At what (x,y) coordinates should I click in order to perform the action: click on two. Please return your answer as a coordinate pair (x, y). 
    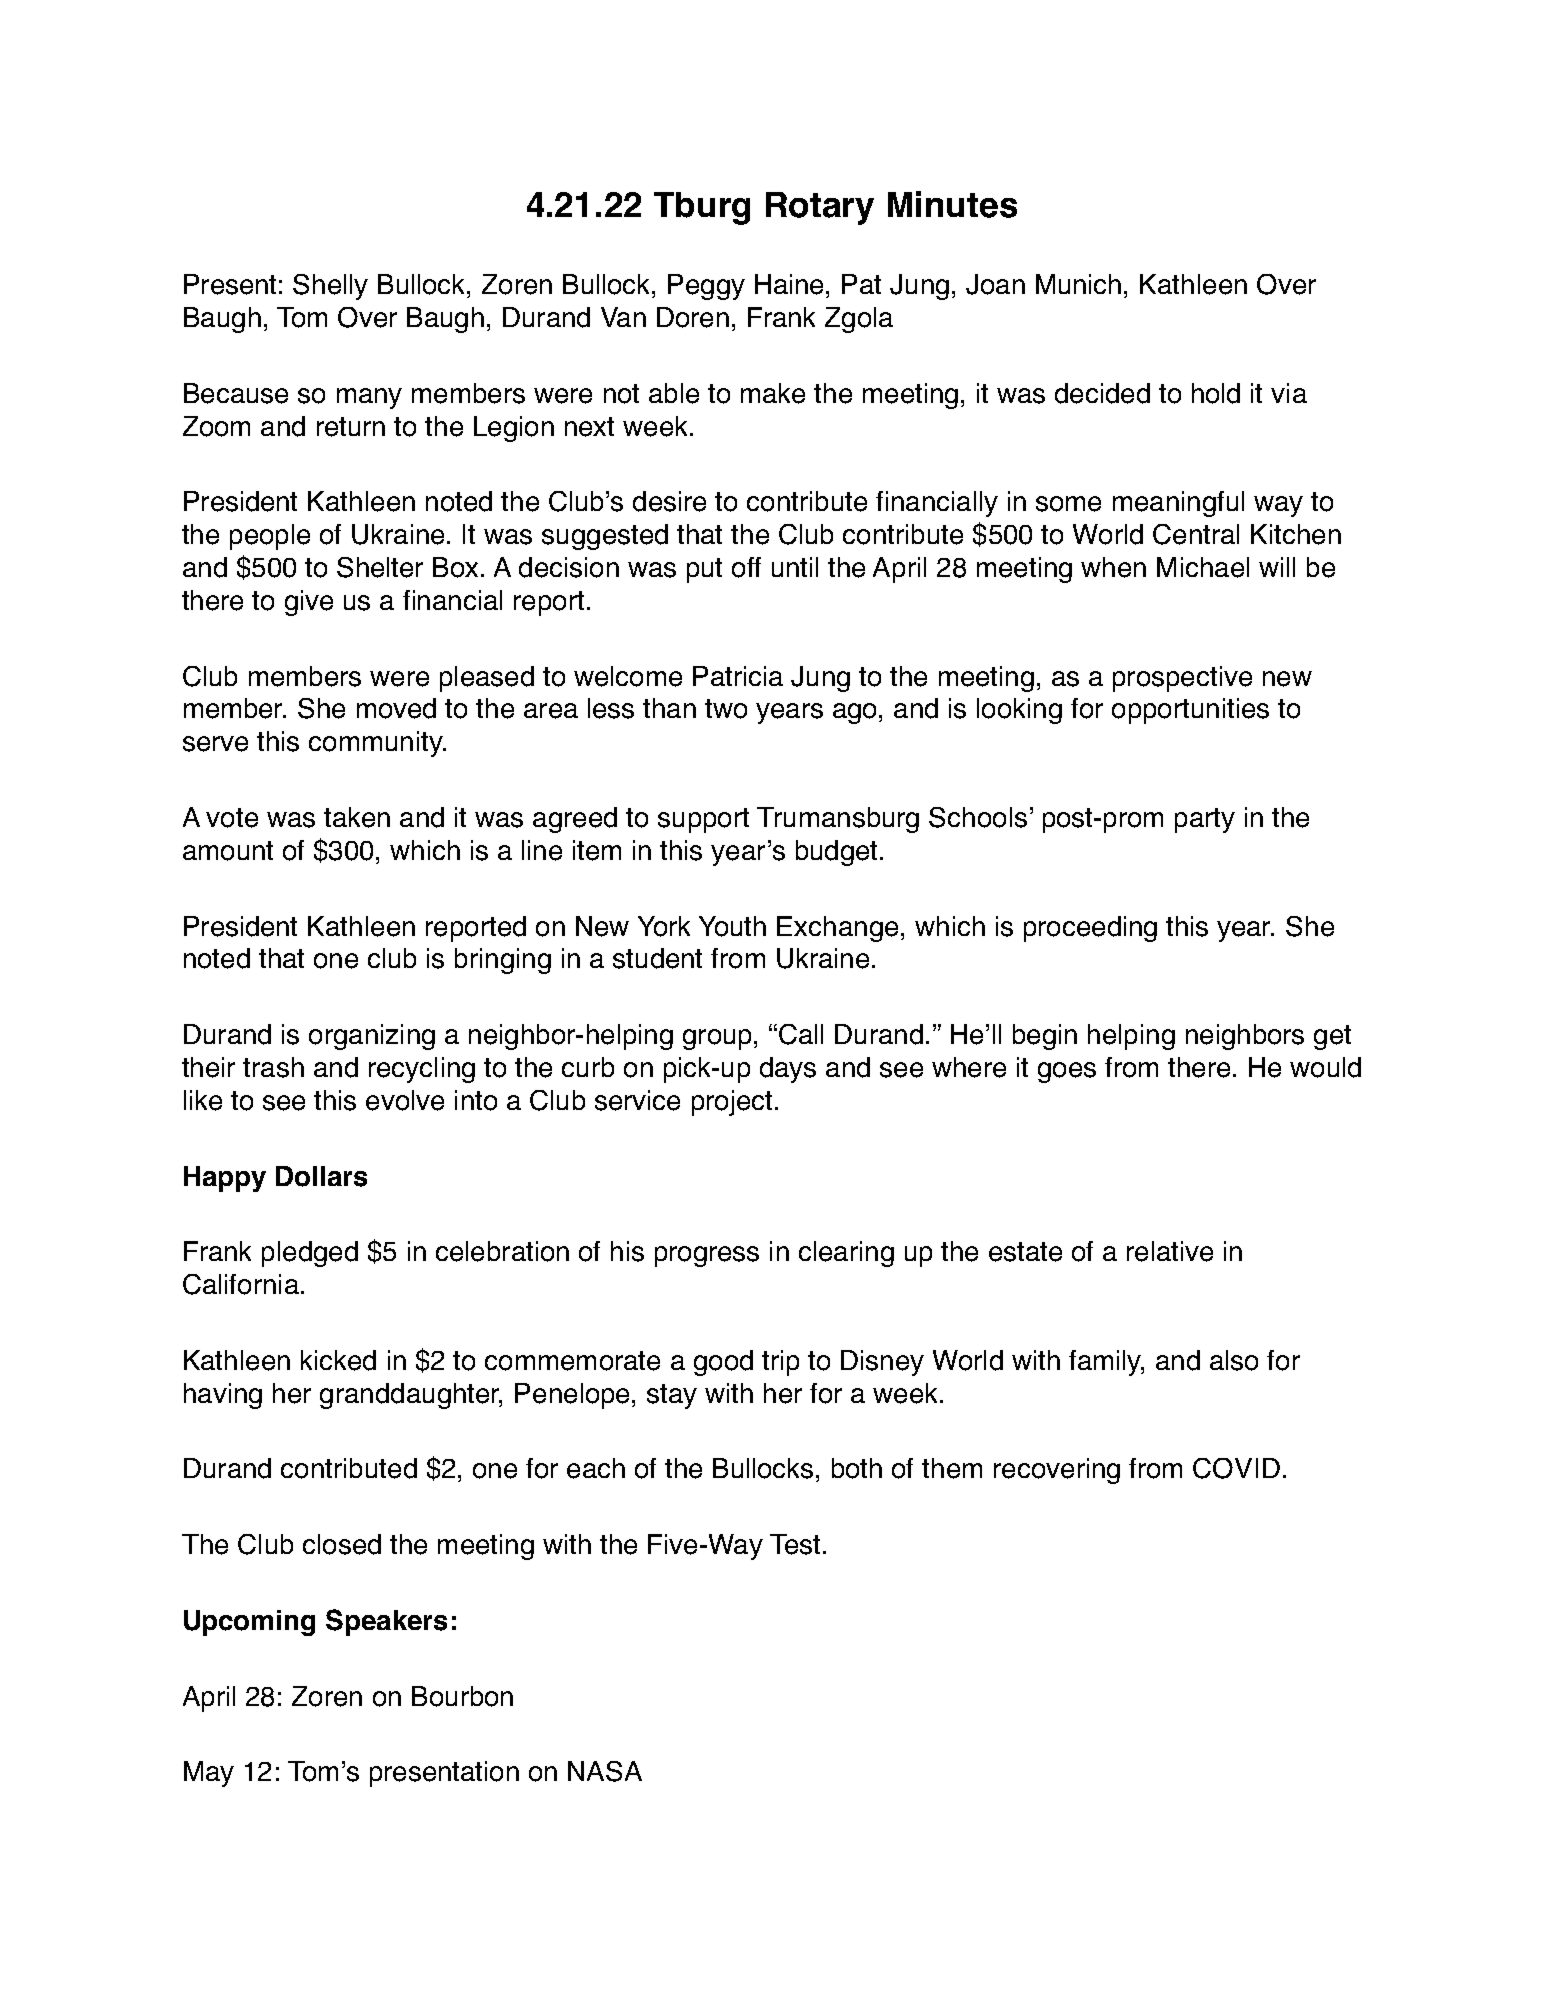
    Looking at the image, I should click on (726, 709).
